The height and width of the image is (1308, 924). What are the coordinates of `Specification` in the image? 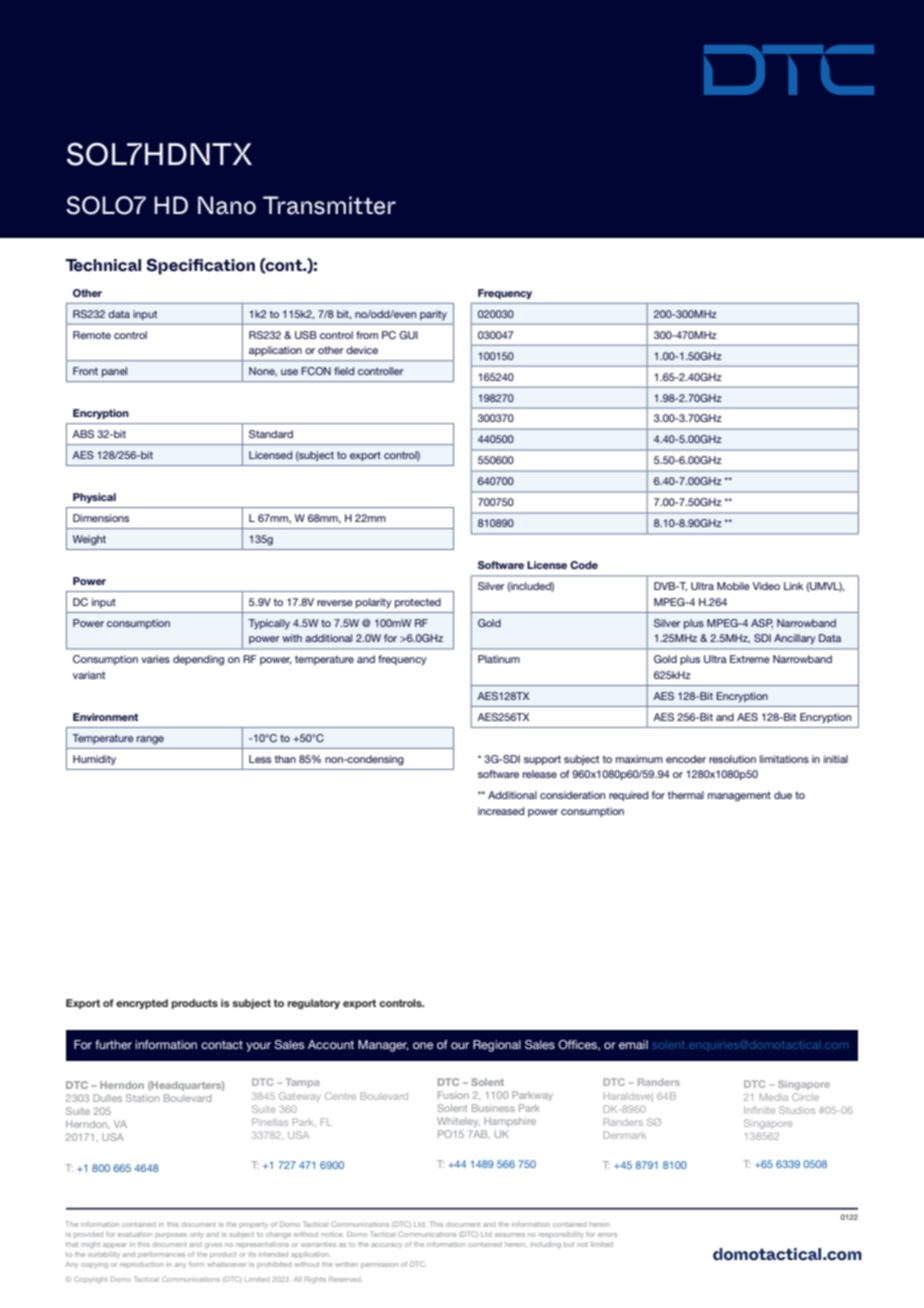 It's located at (200, 266).
